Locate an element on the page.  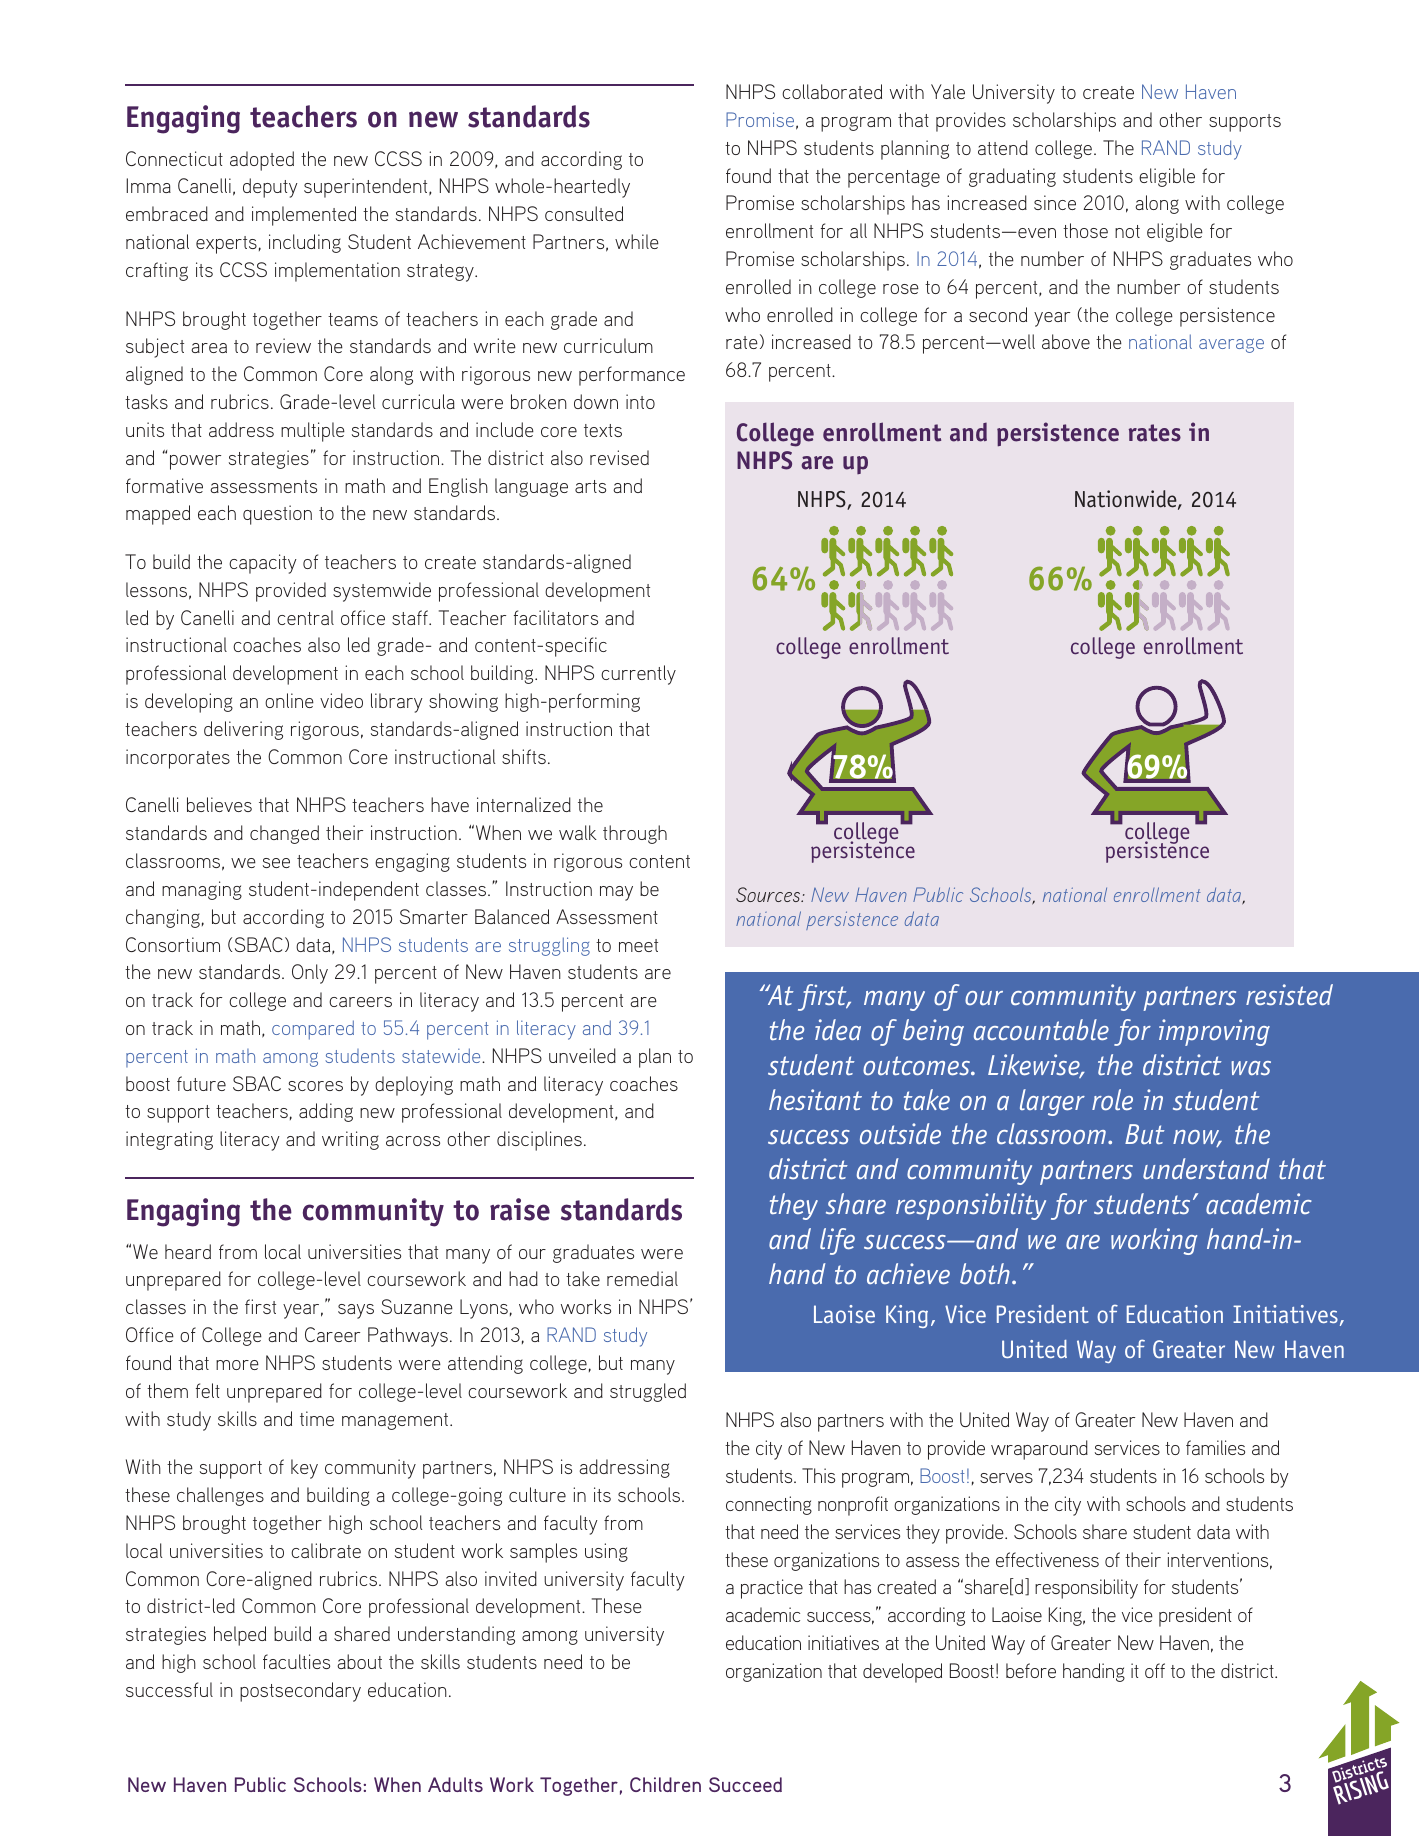
improving is located at coordinates (1214, 1032).
